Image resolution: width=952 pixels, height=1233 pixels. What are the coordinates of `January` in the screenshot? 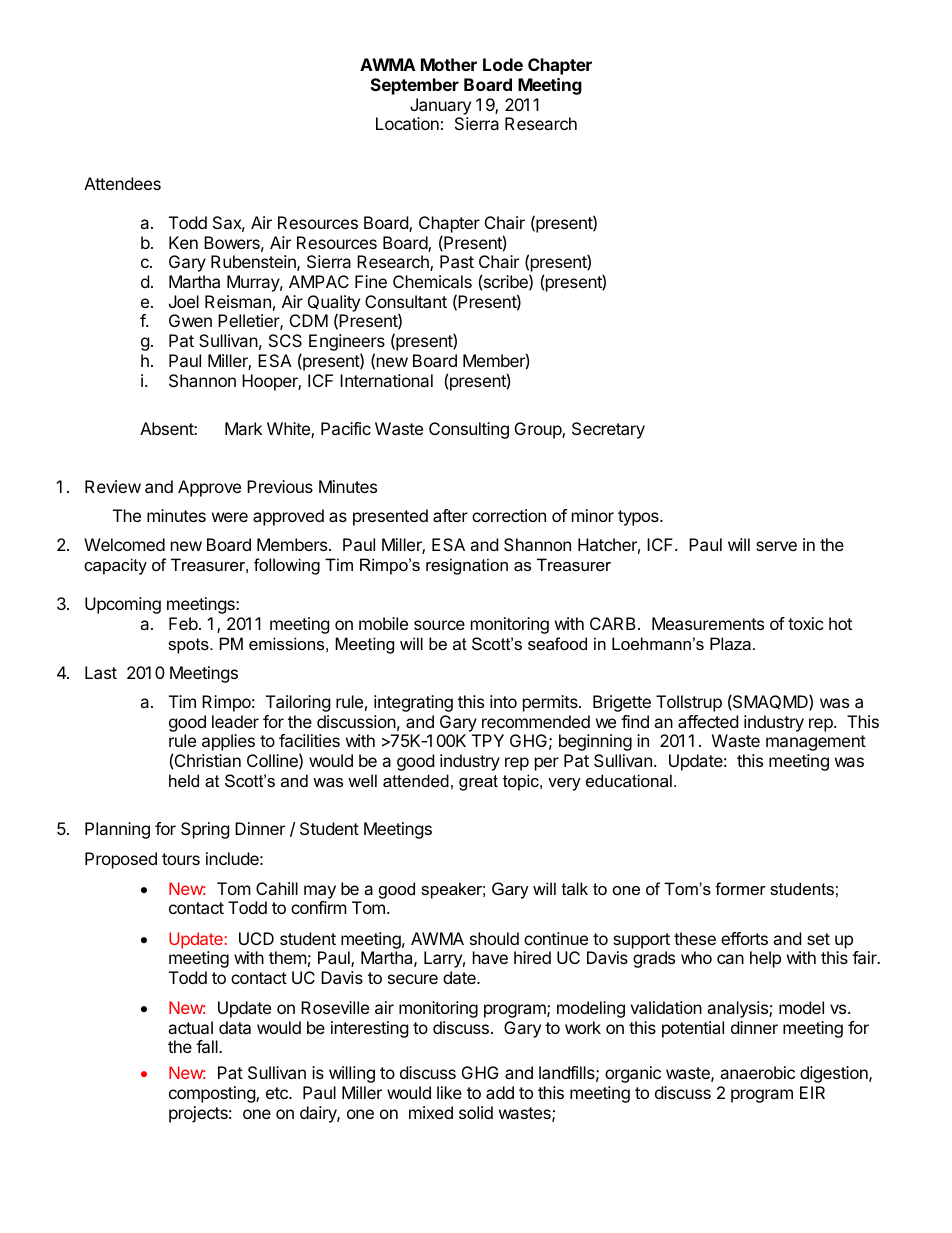 It's located at (440, 106).
